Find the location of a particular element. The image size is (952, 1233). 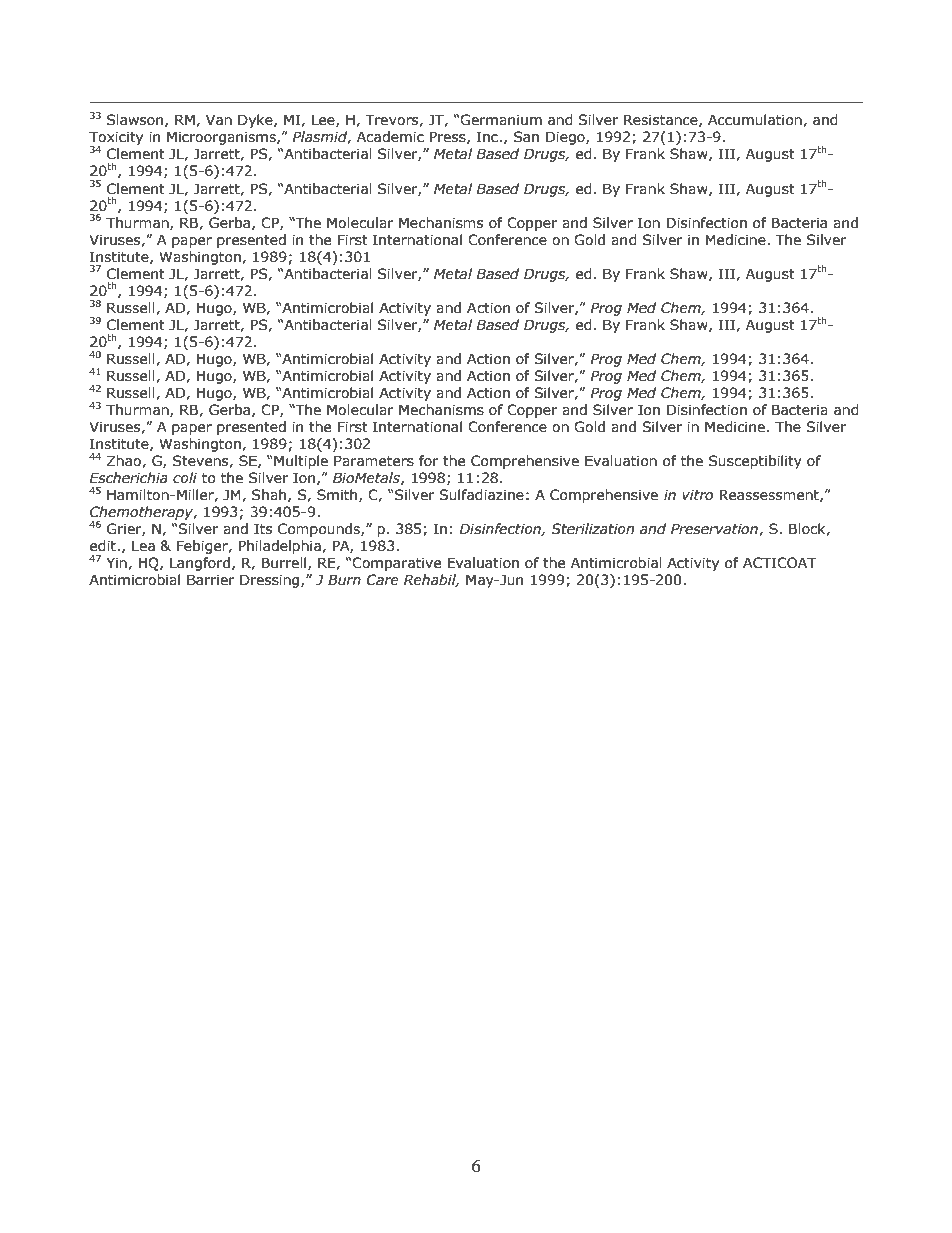

Preservation is located at coordinates (715, 529).
